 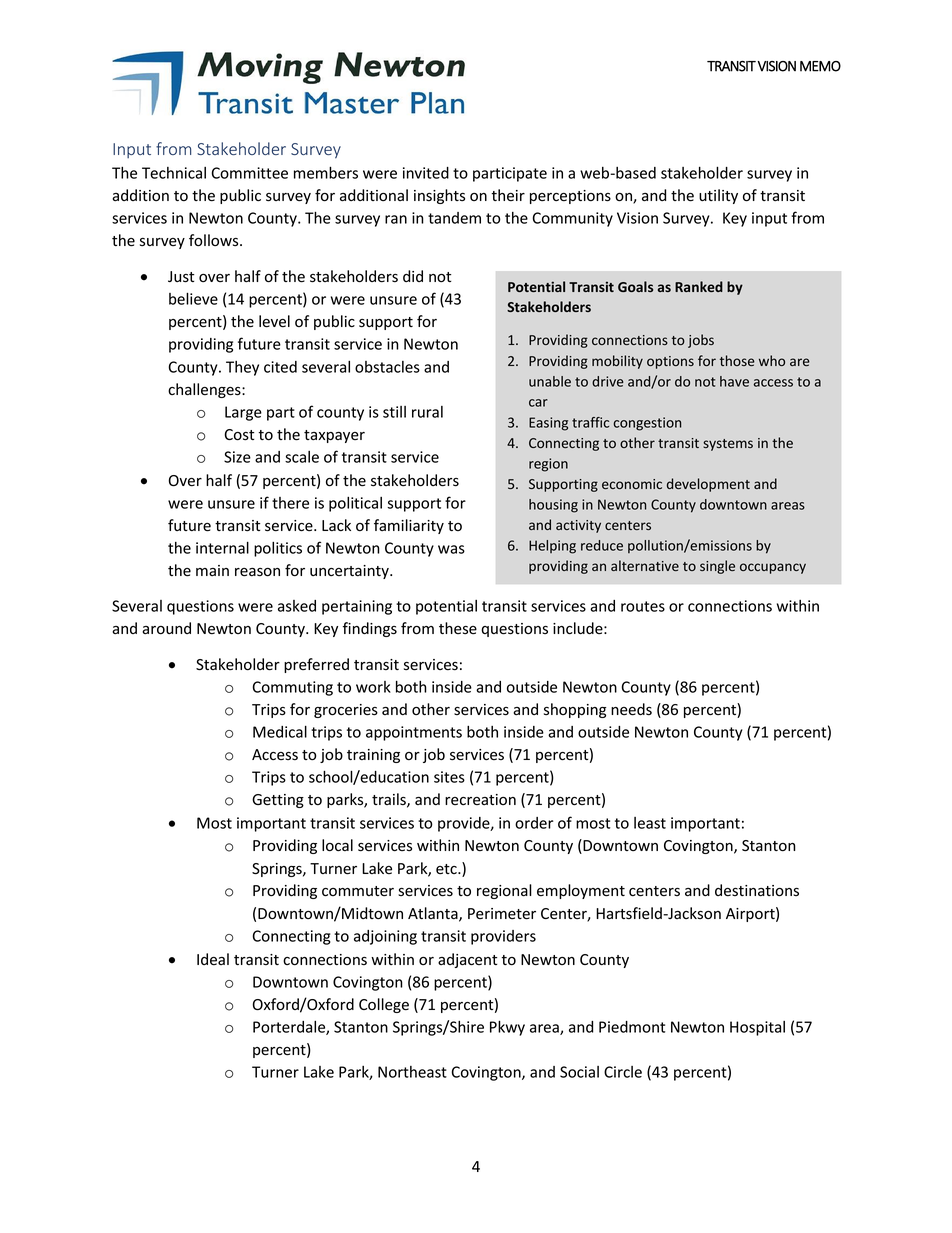 What do you see at coordinates (717, 567) in the screenshot?
I see `single` at bounding box center [717, 567].
